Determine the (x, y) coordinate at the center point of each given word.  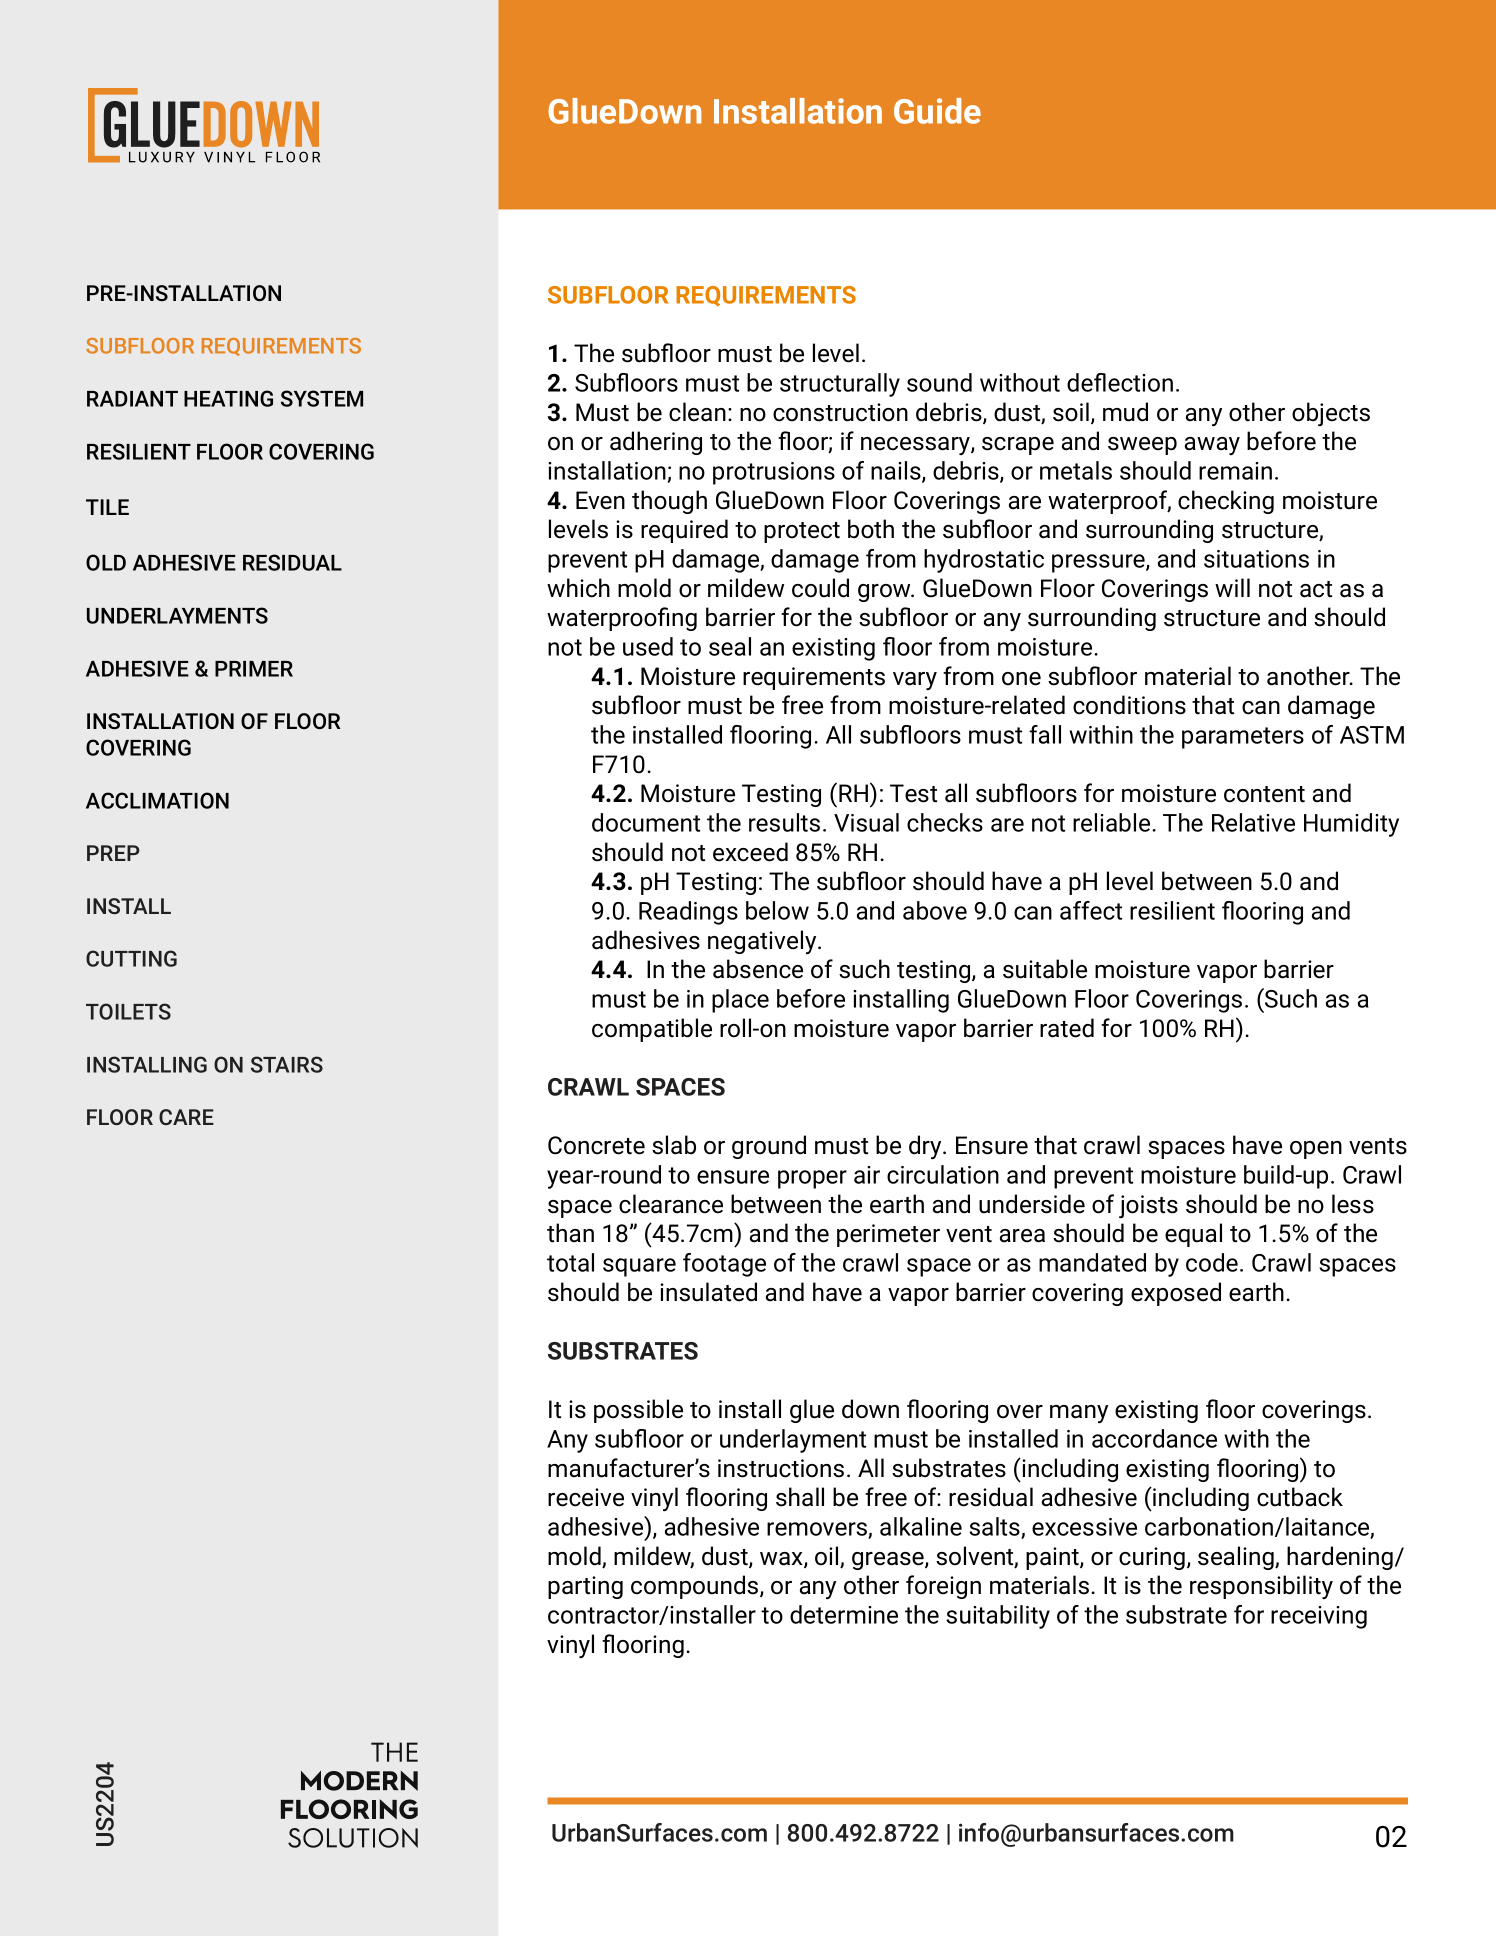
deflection (1120, 382)
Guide (937, 111)
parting (585, 1587)
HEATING (228, 398)
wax (782, 1560)
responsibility (1261, 1587)
